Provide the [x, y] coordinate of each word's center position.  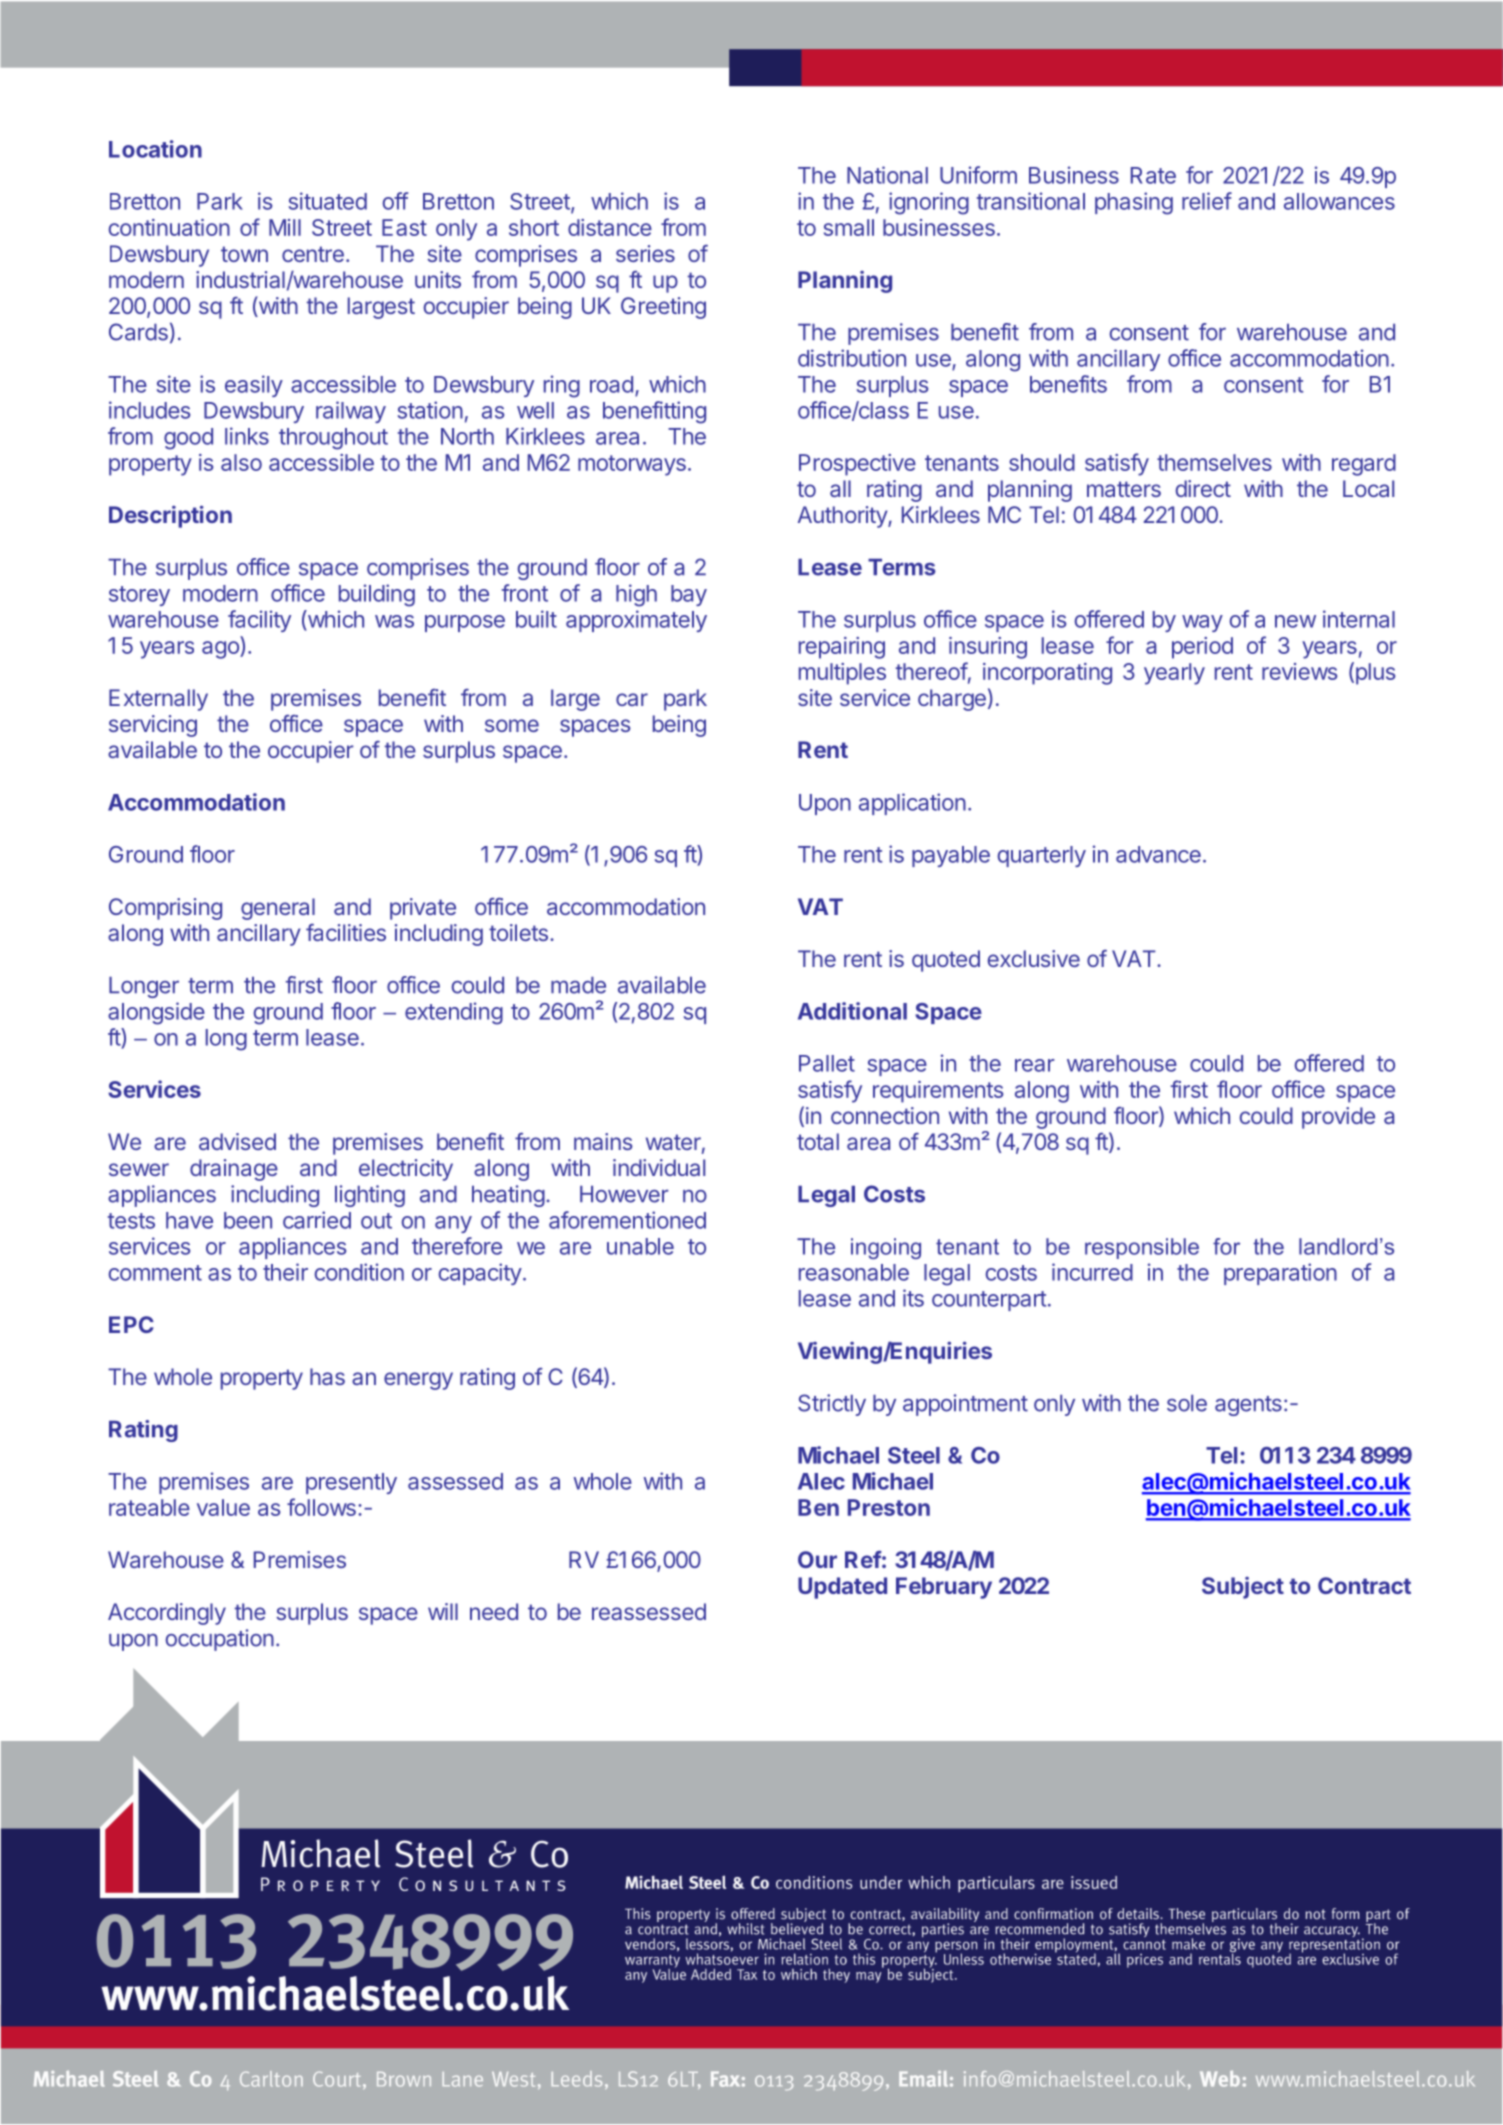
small [849, 227]
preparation [1280, 1274]
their [285, 1272]
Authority [843, 517]
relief [1207, 201]
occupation [219, 1640]
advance [1158, 854]
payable [951, 856]
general [278, 909]
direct [1203, 488]
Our [817, 1559]
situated [328, 201]
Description [170, 516]
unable [640, 1246]
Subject [1243, 1588]
